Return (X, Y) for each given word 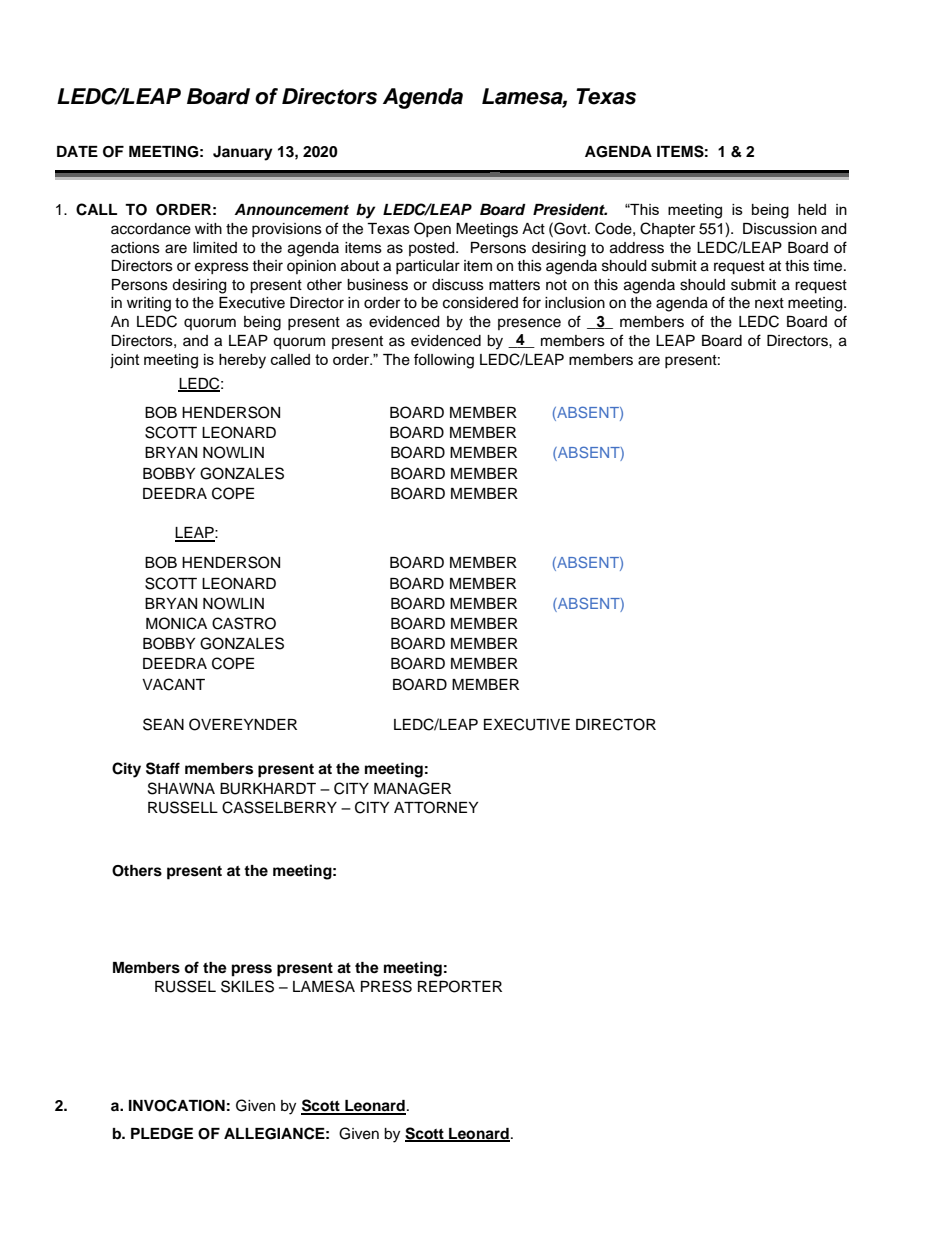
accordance (151, 229)
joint (125, 361)
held (812, 209)
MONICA (176, 623)
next (769, 303)
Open (432, 229)
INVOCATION (177, 1105)
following (444, 361)
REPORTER (460, 986)
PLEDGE (162, 1134)
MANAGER (412, 788)
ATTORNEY (436, 807)
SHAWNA (181, 788)
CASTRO (244, 623)
